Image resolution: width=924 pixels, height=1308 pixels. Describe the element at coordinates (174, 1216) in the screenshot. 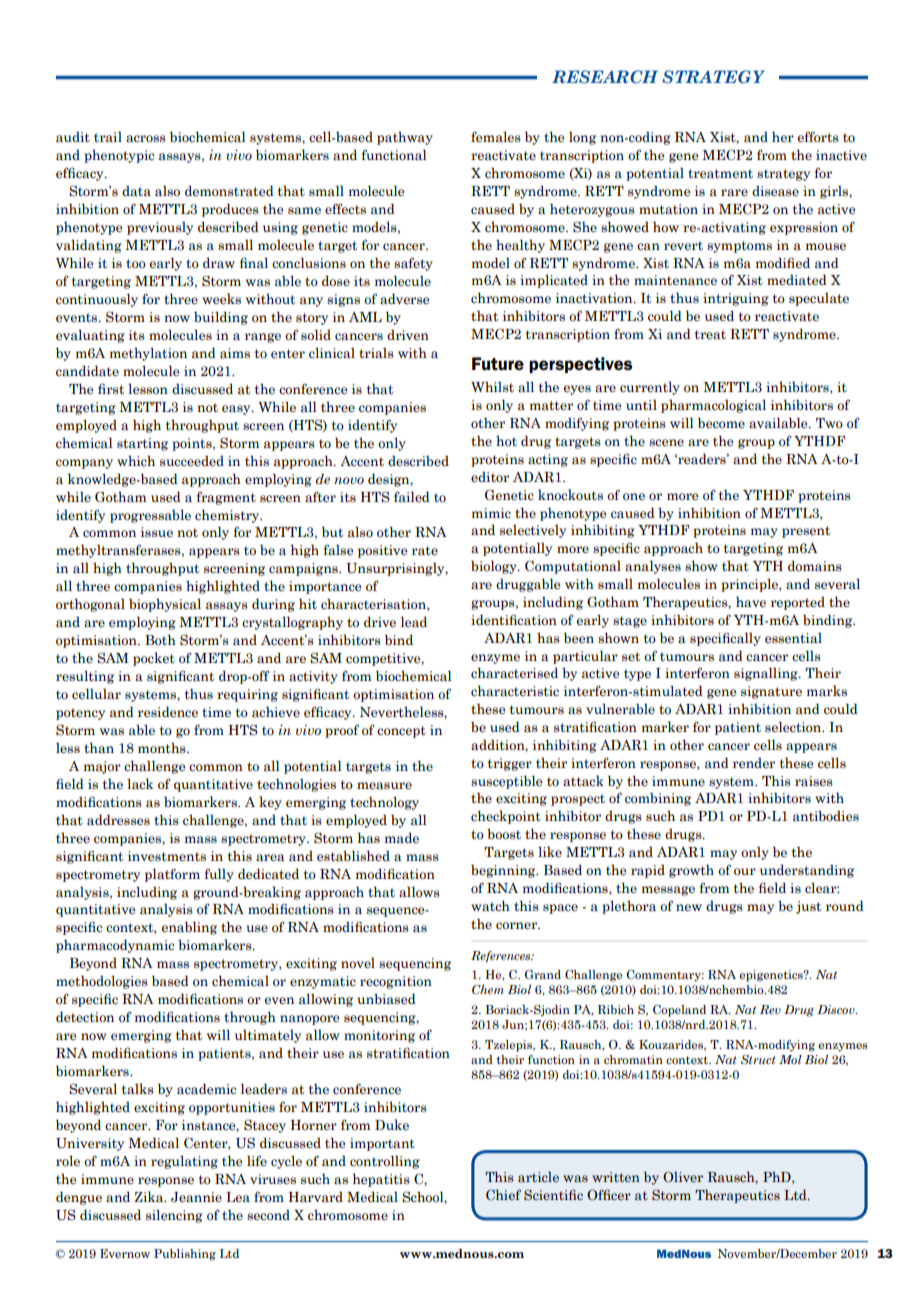

I see `silencing` at that location.
